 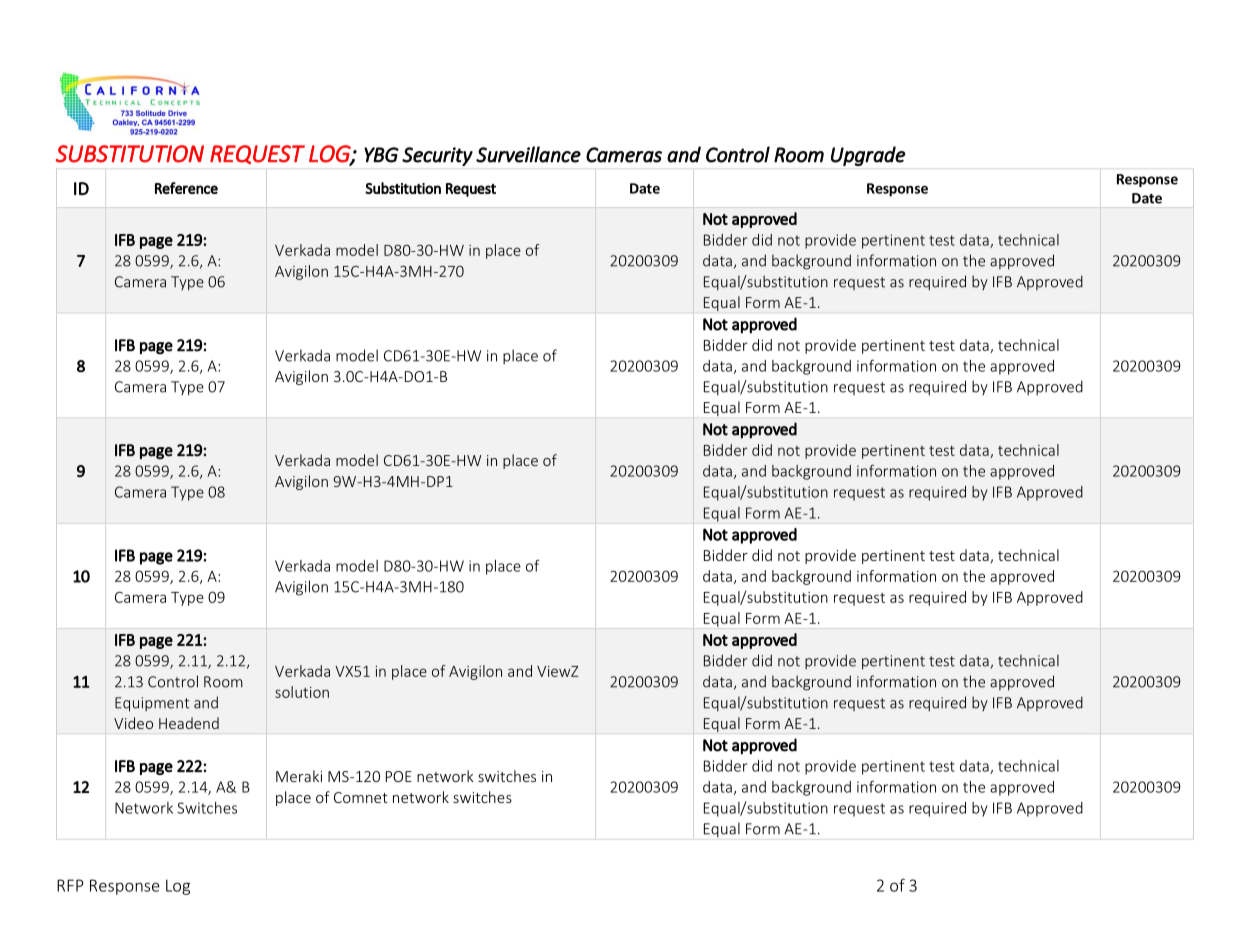 I want to click on Equipment, so click(x=152, y=704).
